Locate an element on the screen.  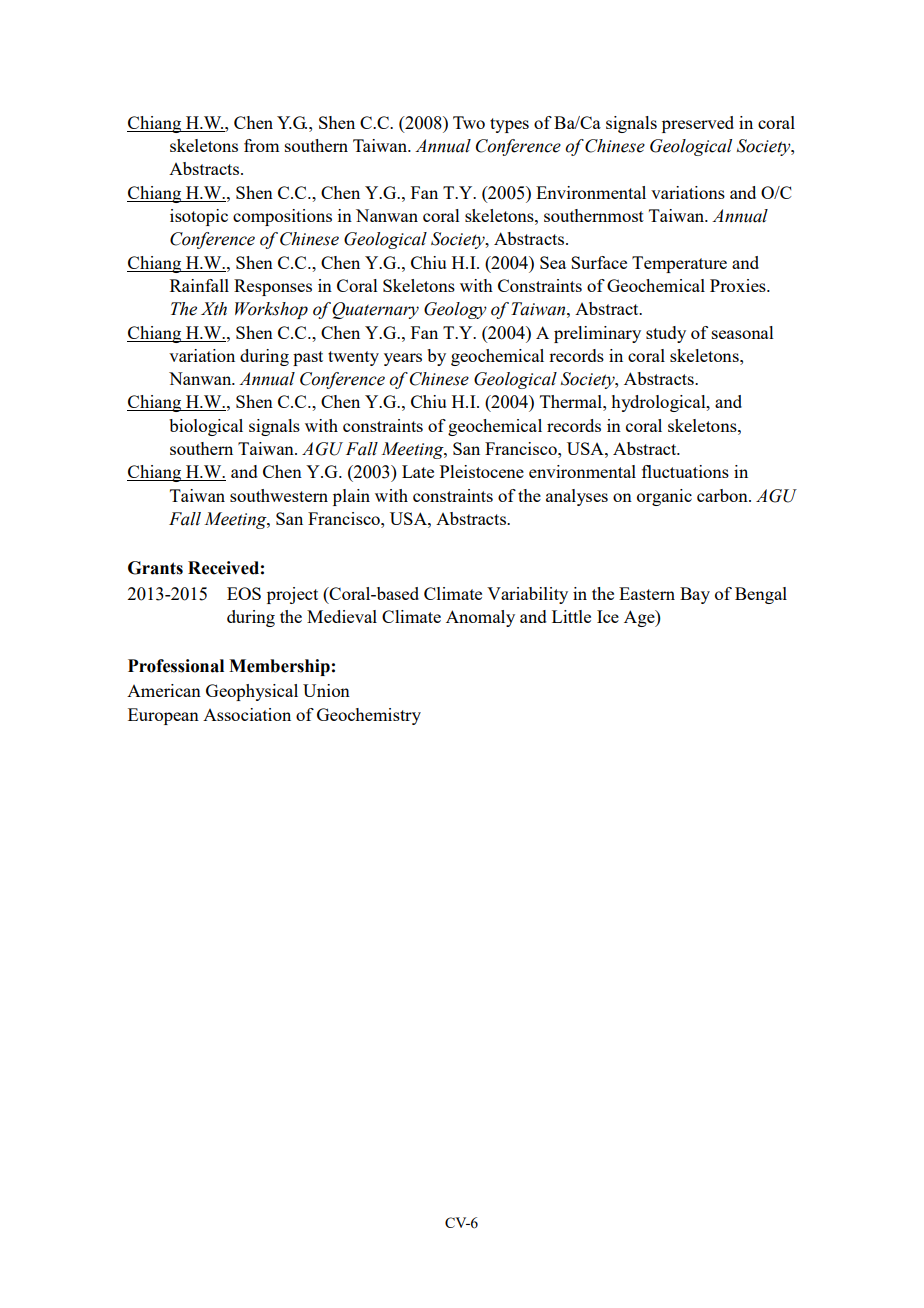
from is located at coordinates (261, 145).
